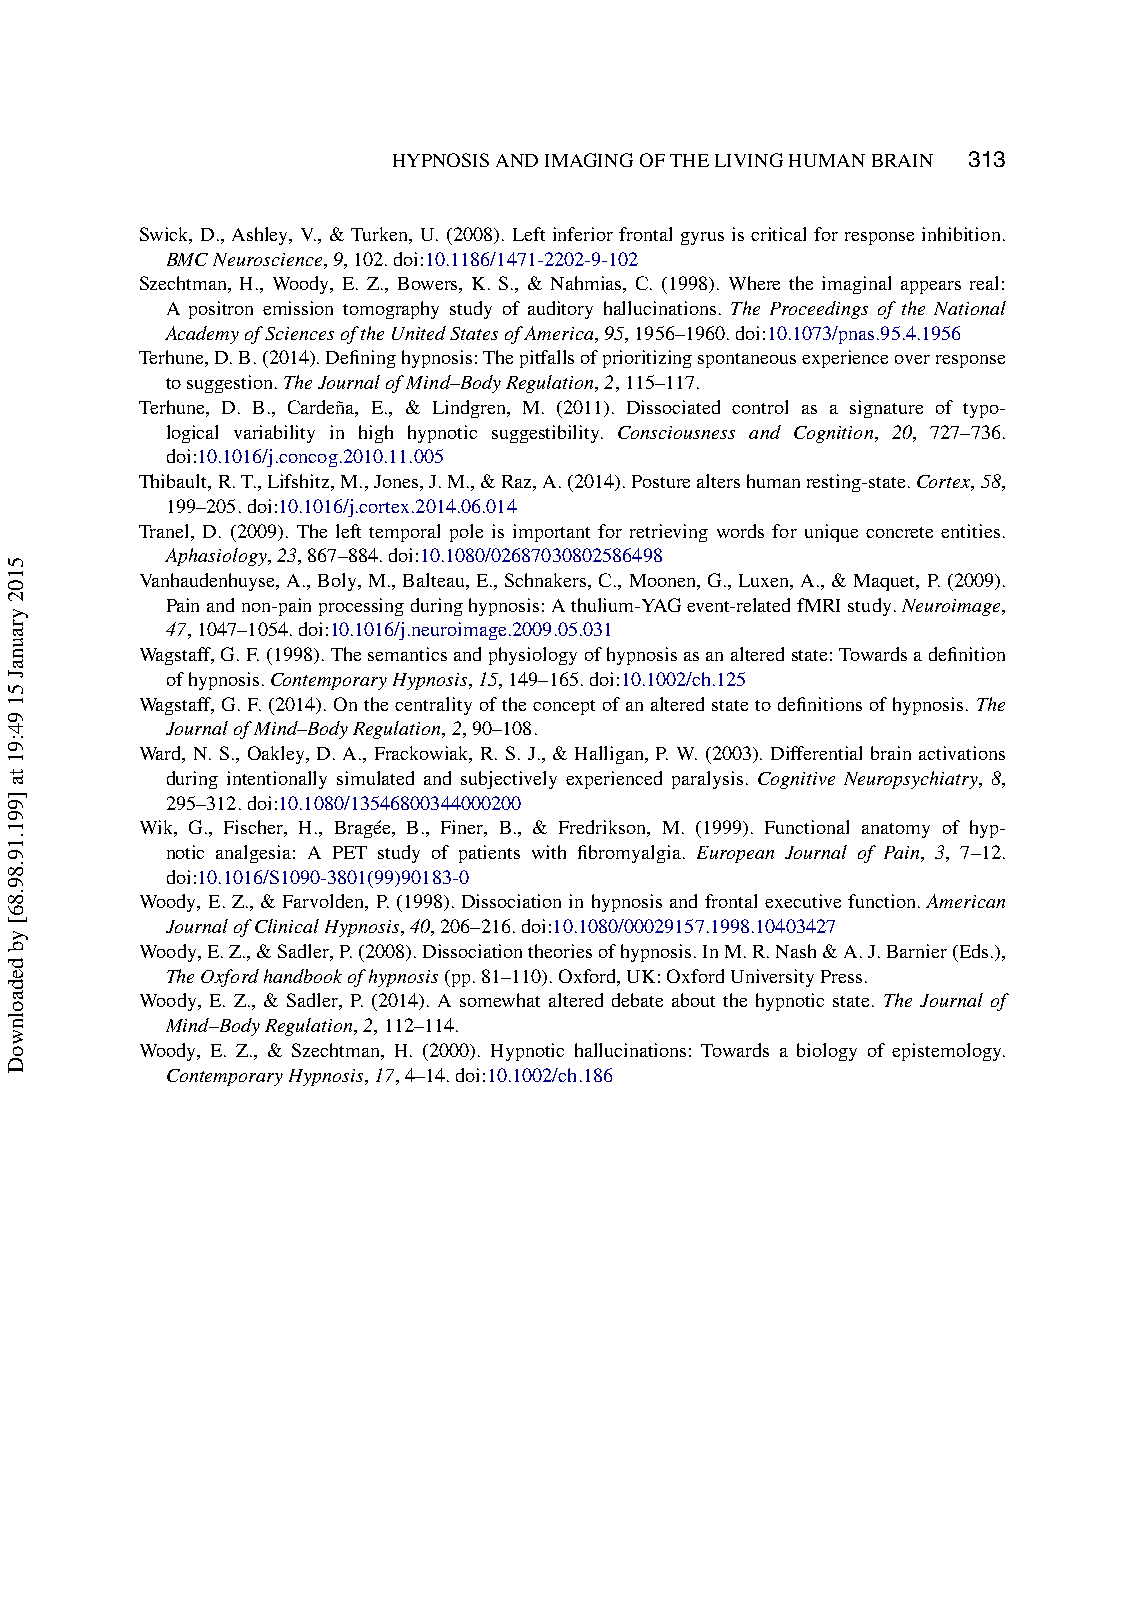 The width and height of the screenshot is (1137, 1624). What do you see at coordinates (961, 234) in the screenshot?
I see `inhibition` at bounding box center [961, 234].
